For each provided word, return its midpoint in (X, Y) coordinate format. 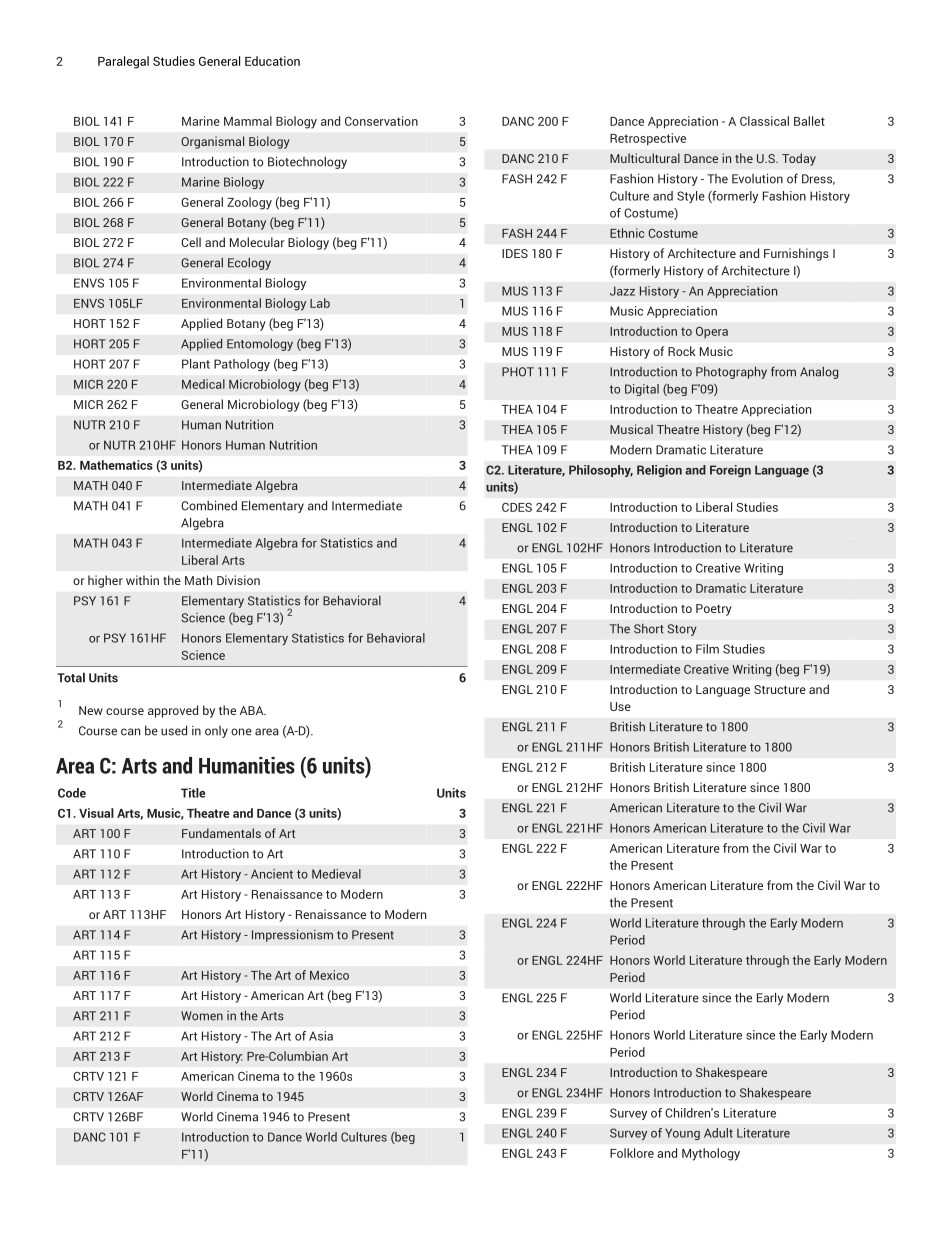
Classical (764, 121)
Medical (203, 384)
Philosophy (601, 471)
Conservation (381, 121)
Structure (780, 689)
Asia (321, 1036)
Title (193, 793)
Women (202, 1016)
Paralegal (123, 62)
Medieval (336, 874)
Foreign (730, 471)
